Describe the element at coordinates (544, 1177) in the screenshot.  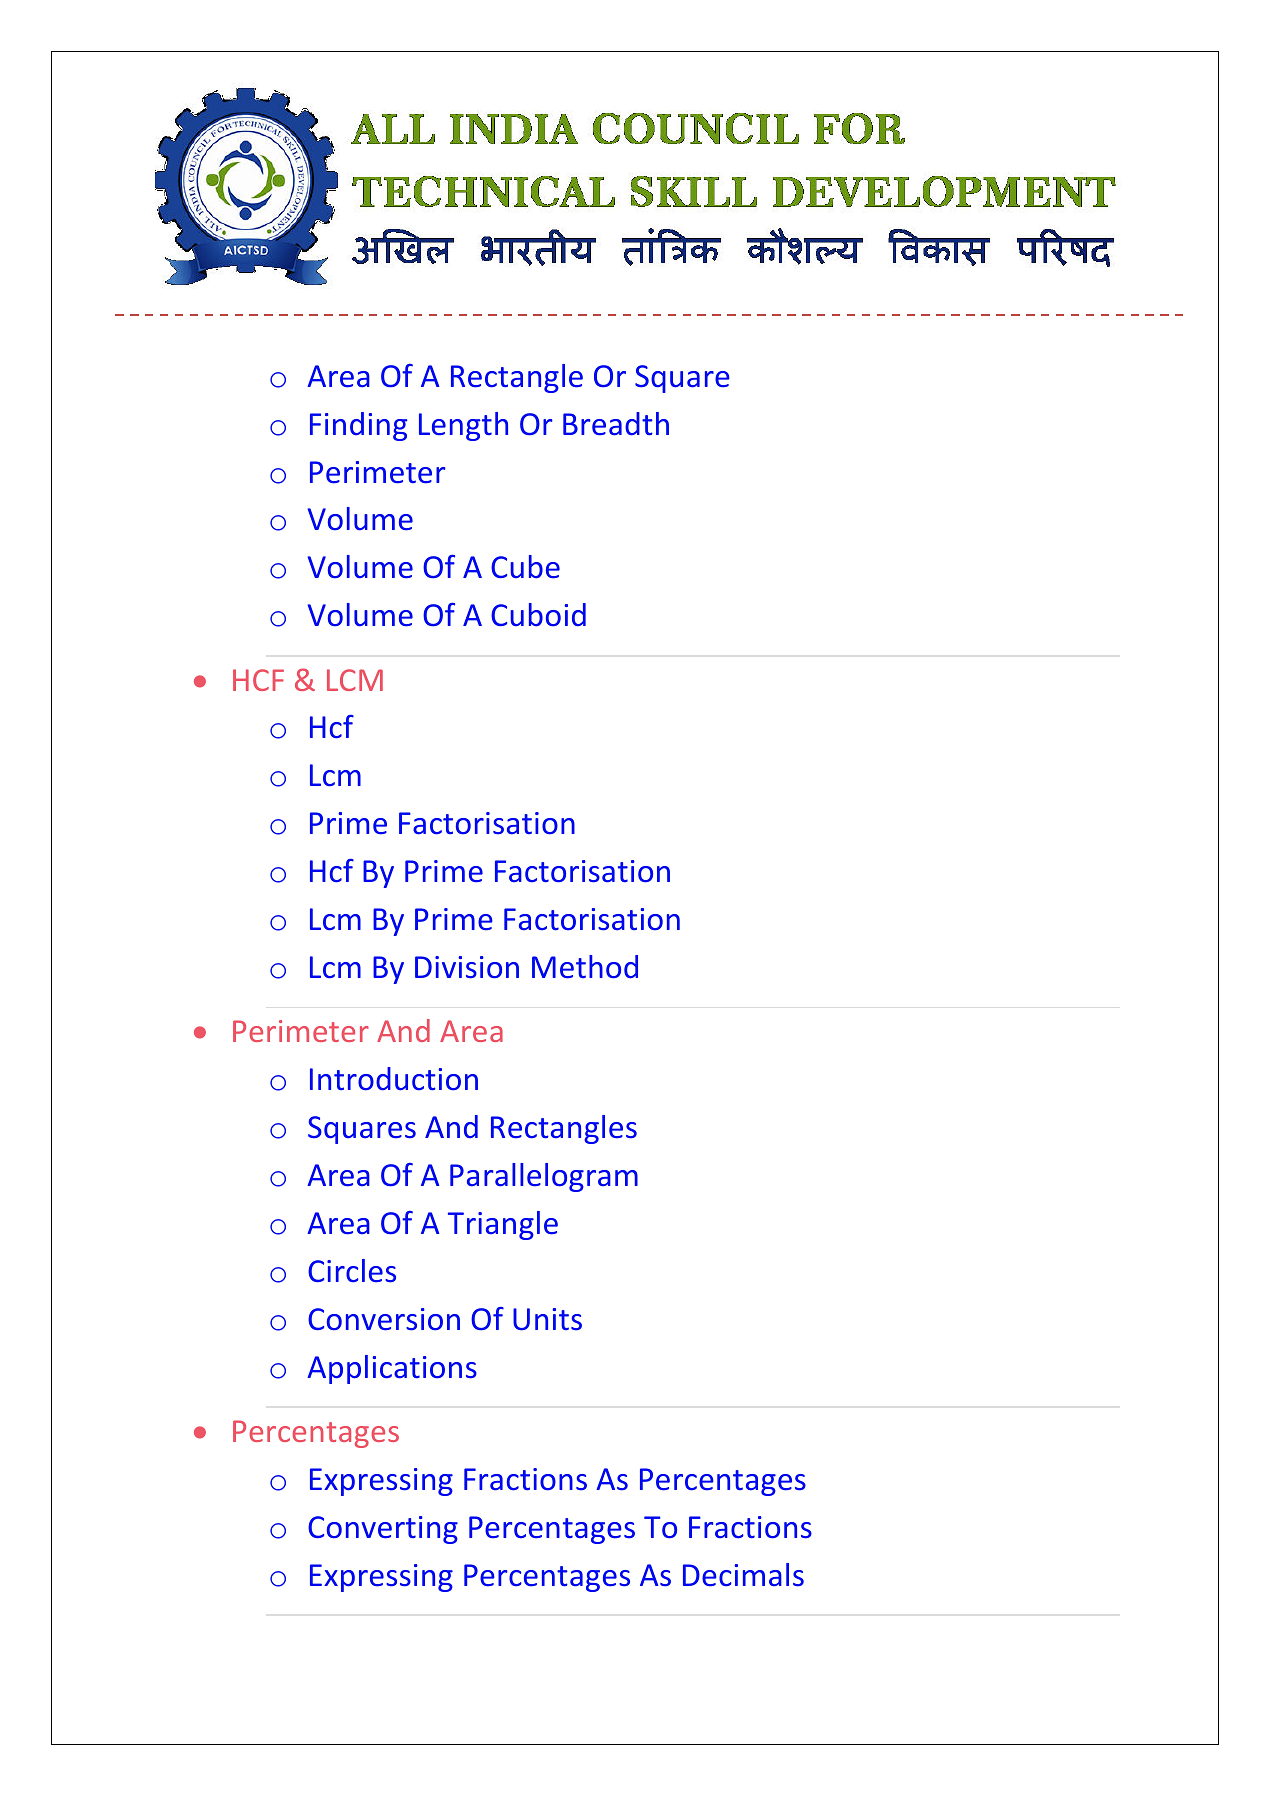
I see `Parallelogram` at that location.
